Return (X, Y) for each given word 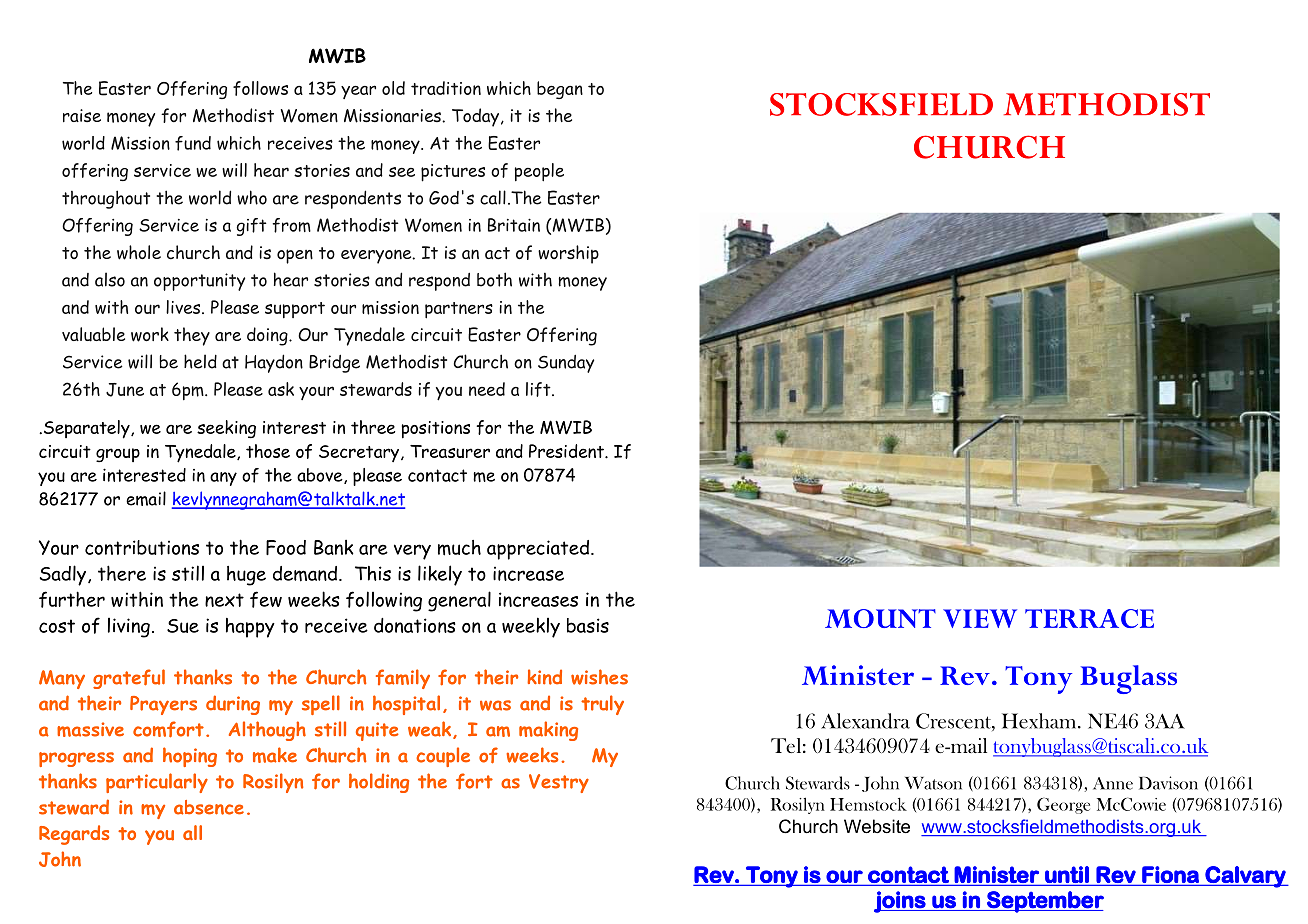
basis (588, 625)
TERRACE (1089, 618)
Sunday (566, 364)
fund (193, 143)
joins (901, 902)
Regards (74, 835)
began (560, 90)
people (539, 172)
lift (539, 389)
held (200, 361)
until (1067, 875)
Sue (183, 626)
